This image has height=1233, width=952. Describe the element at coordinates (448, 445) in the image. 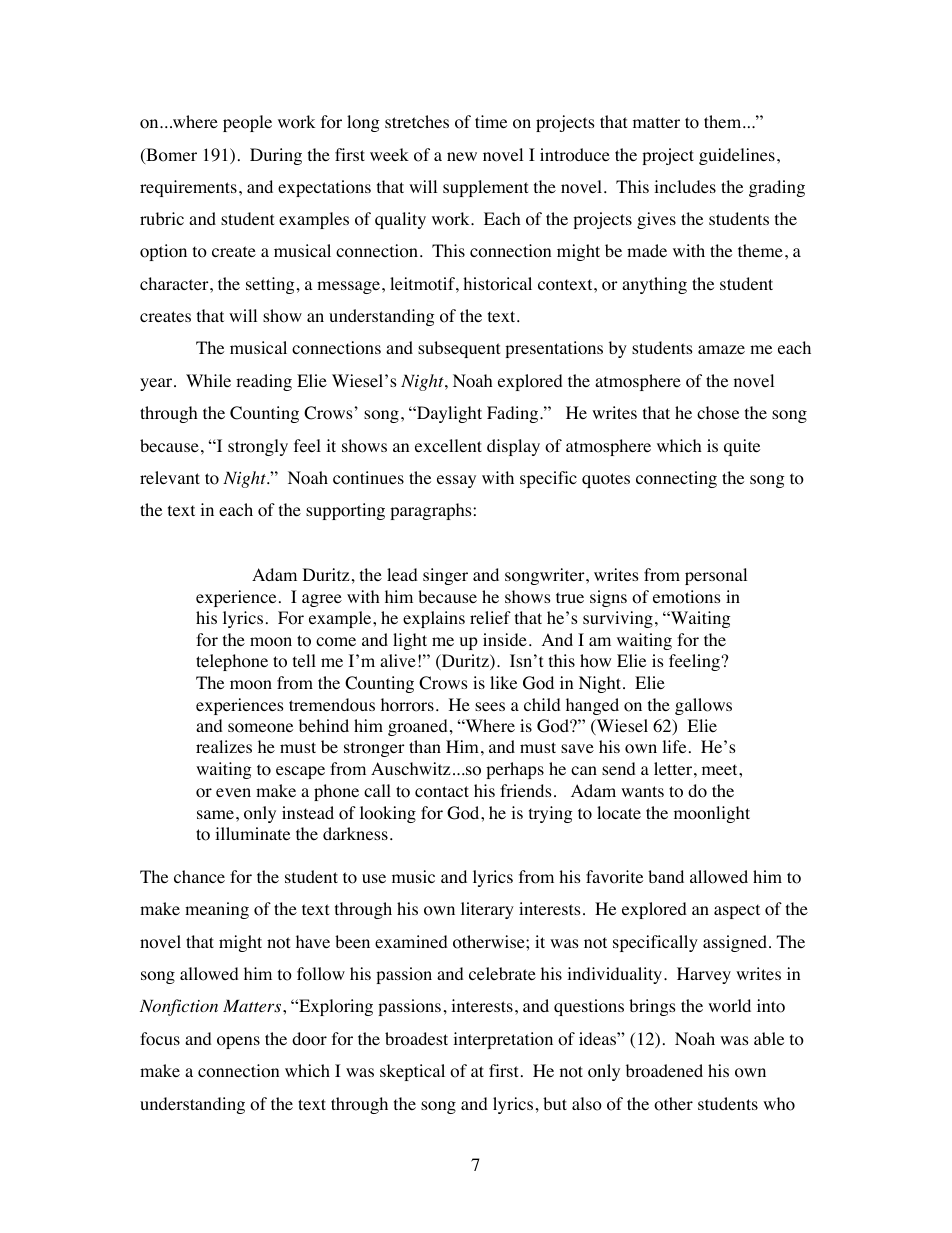

I see `excellent` at that location.
